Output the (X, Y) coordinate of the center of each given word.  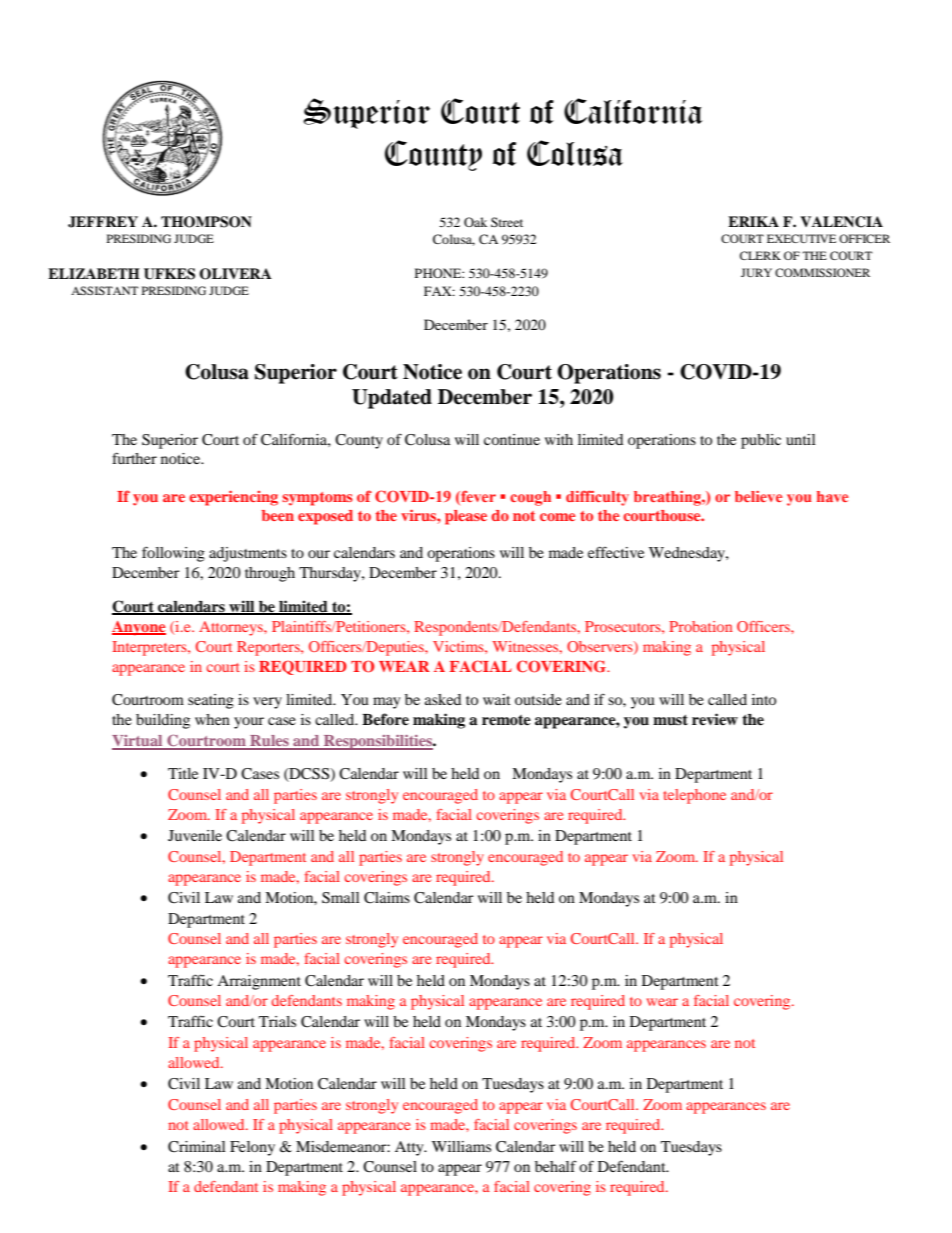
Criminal (197, 1147)
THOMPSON (206, 222)
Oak (475, 222)
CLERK (760, 255)
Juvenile (195, 835)
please (466, 517)
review (715, 719)
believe (758, 496)
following (173, 554)
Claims (387, 898)
